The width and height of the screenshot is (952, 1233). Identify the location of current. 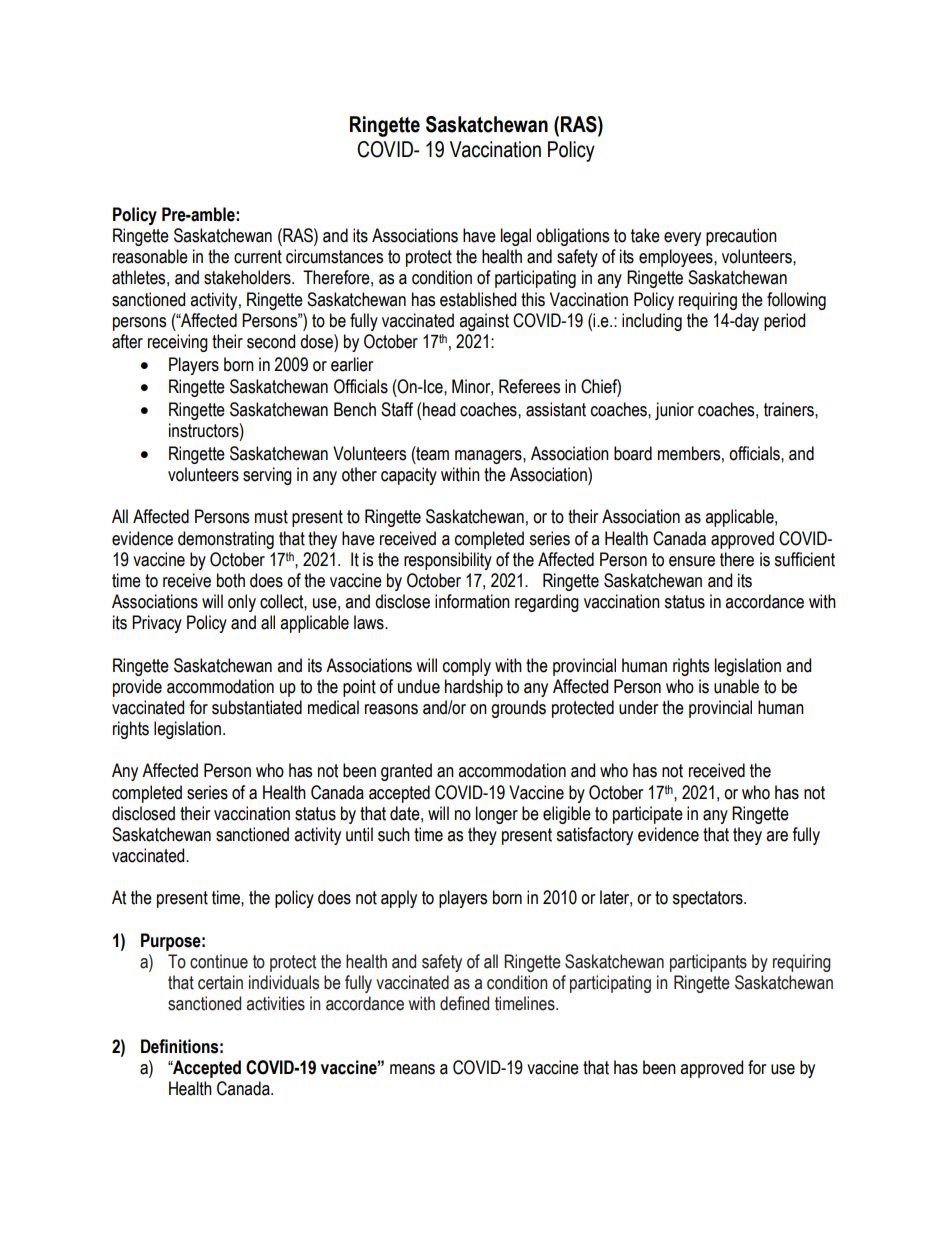
(258, 257).
